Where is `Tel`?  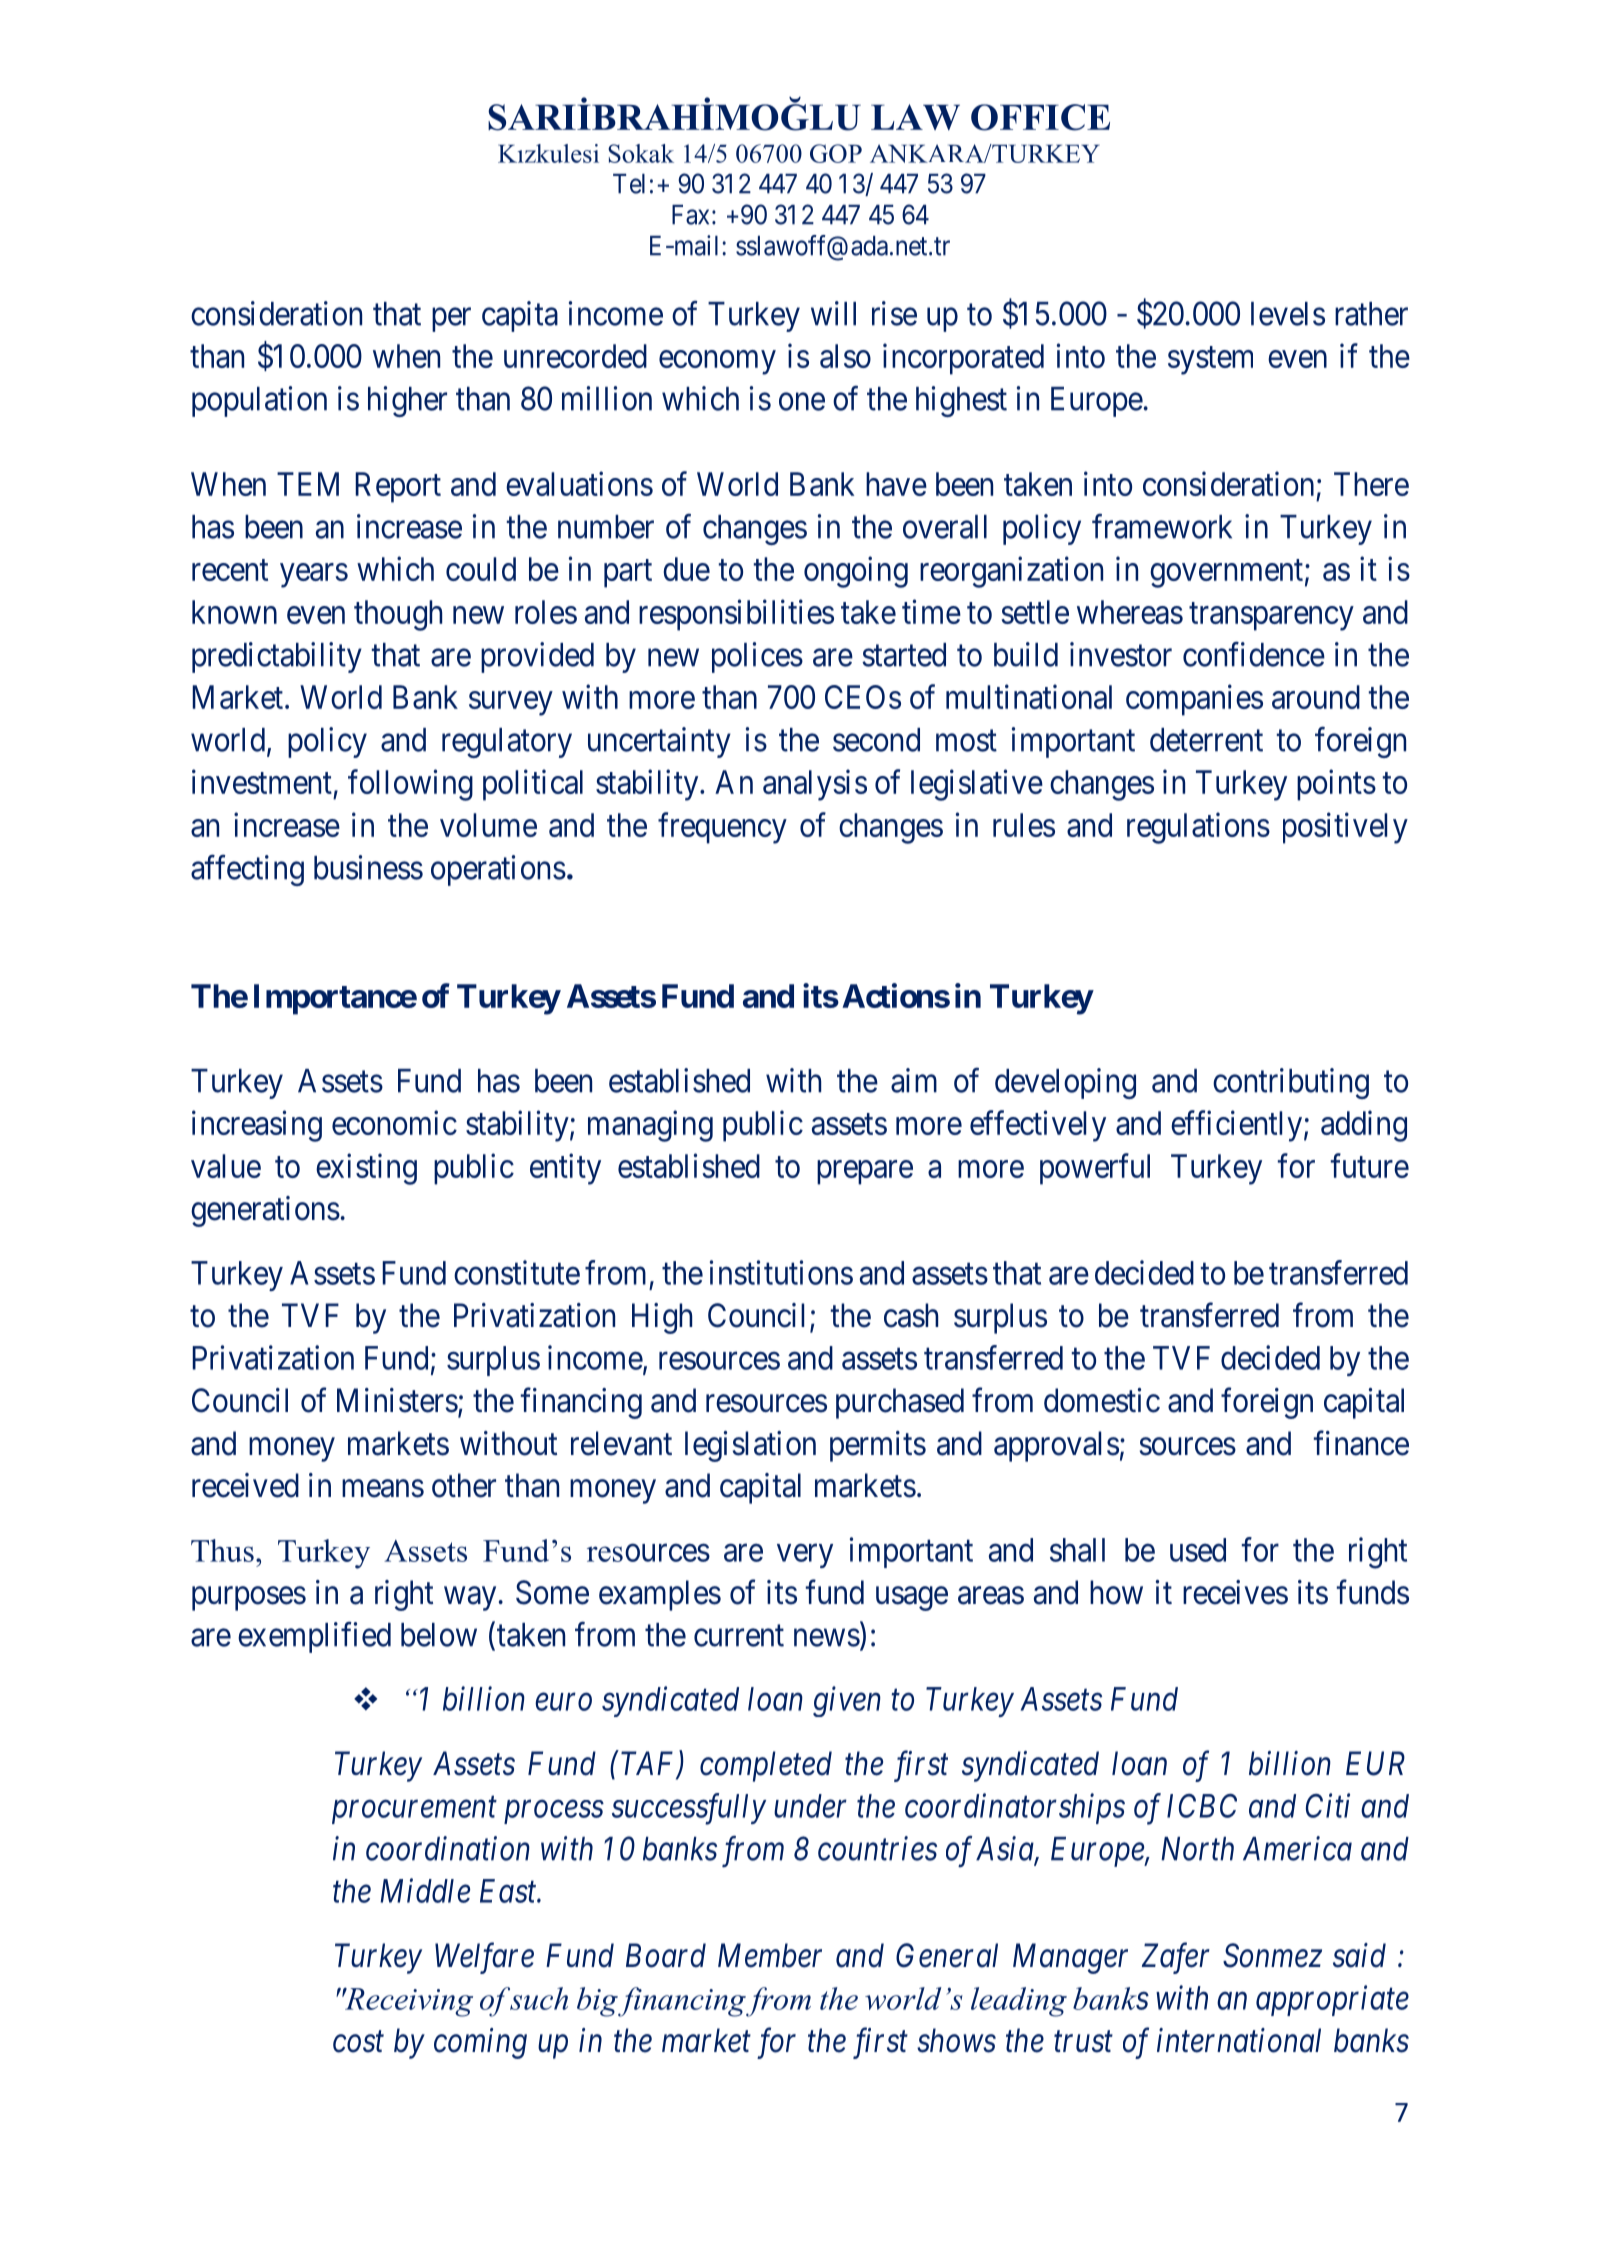 Tel is located at coordinates (629, 184).
